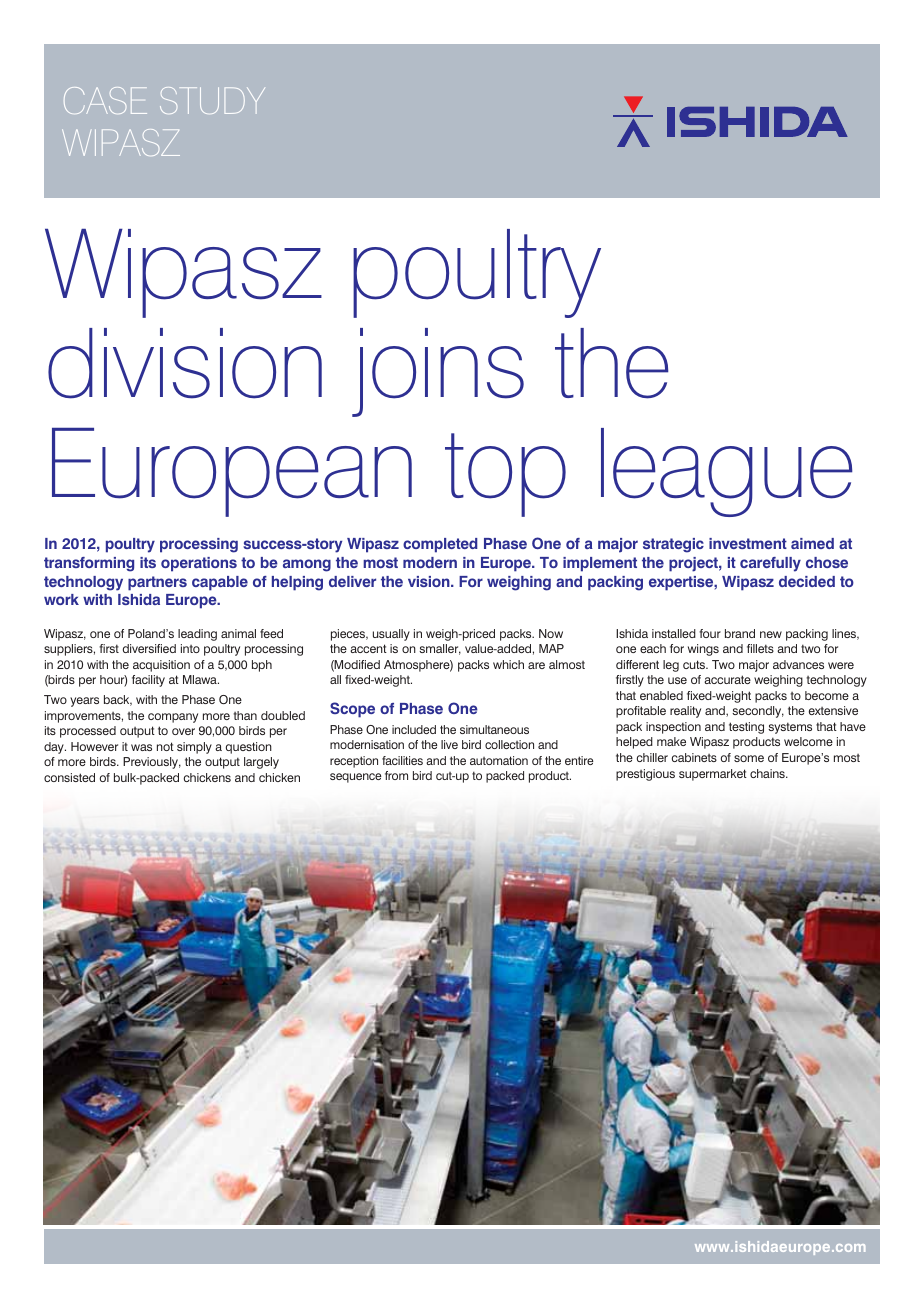 Image resolution: width=924 pixels, height=1308 pixels. I want to click on league, so click(727, 472).
